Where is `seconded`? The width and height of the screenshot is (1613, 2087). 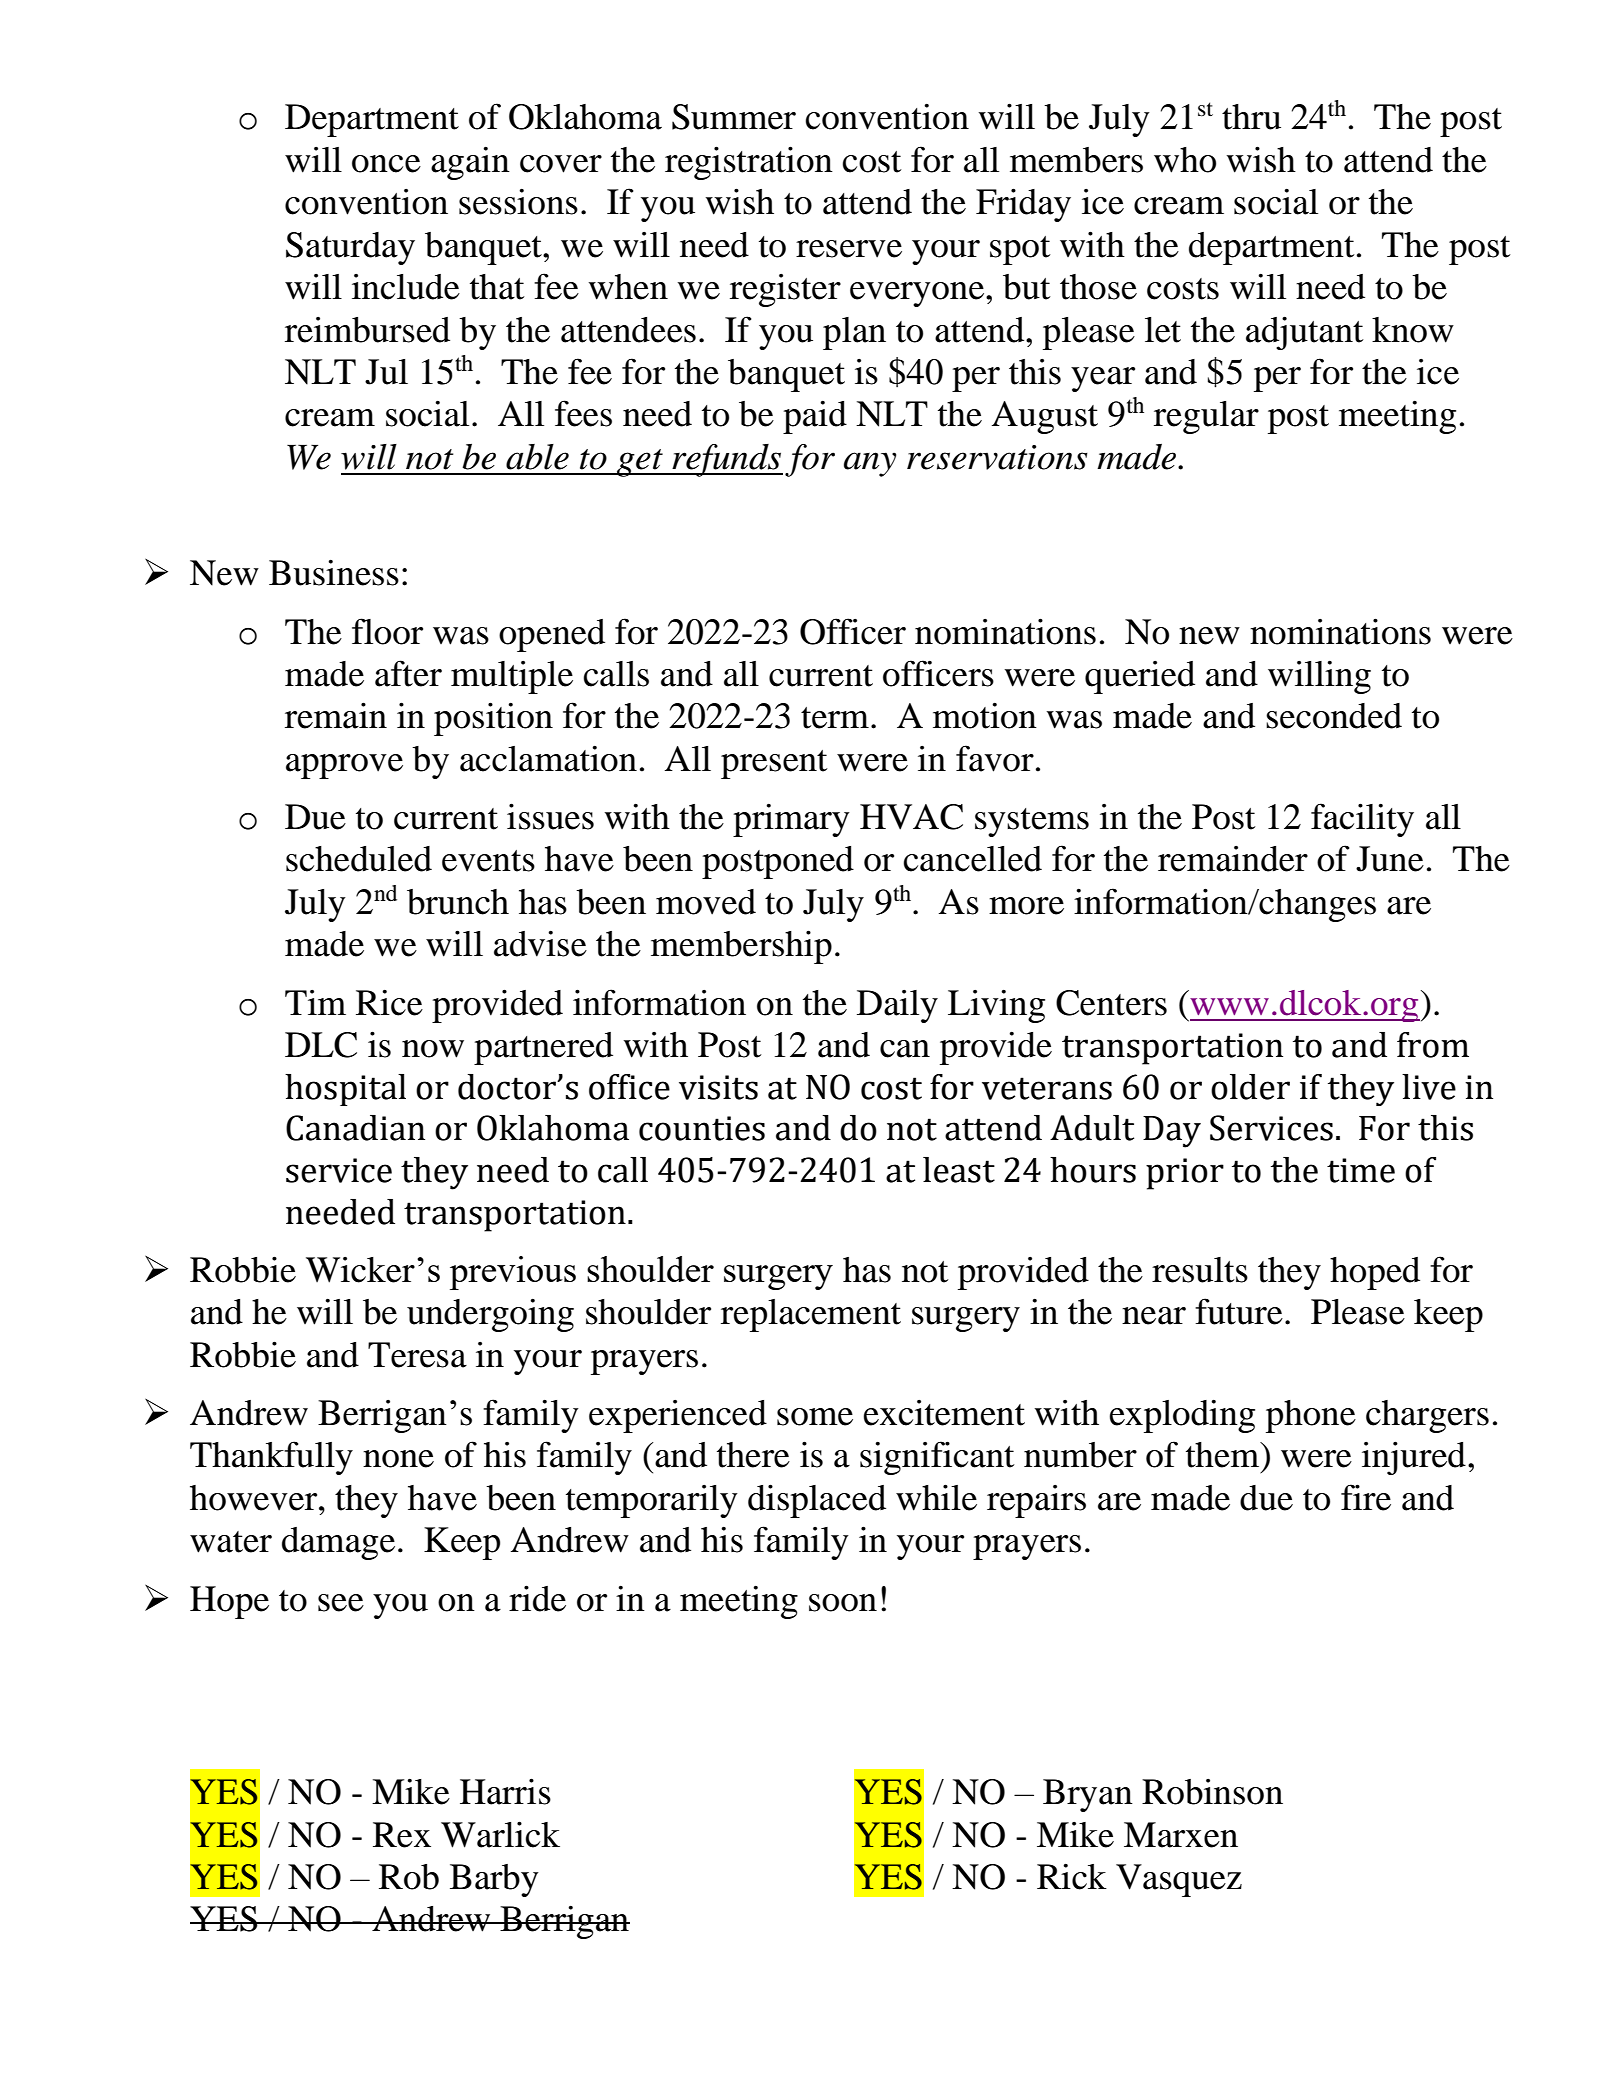 seconded is located at coordinates (1334, 716).
